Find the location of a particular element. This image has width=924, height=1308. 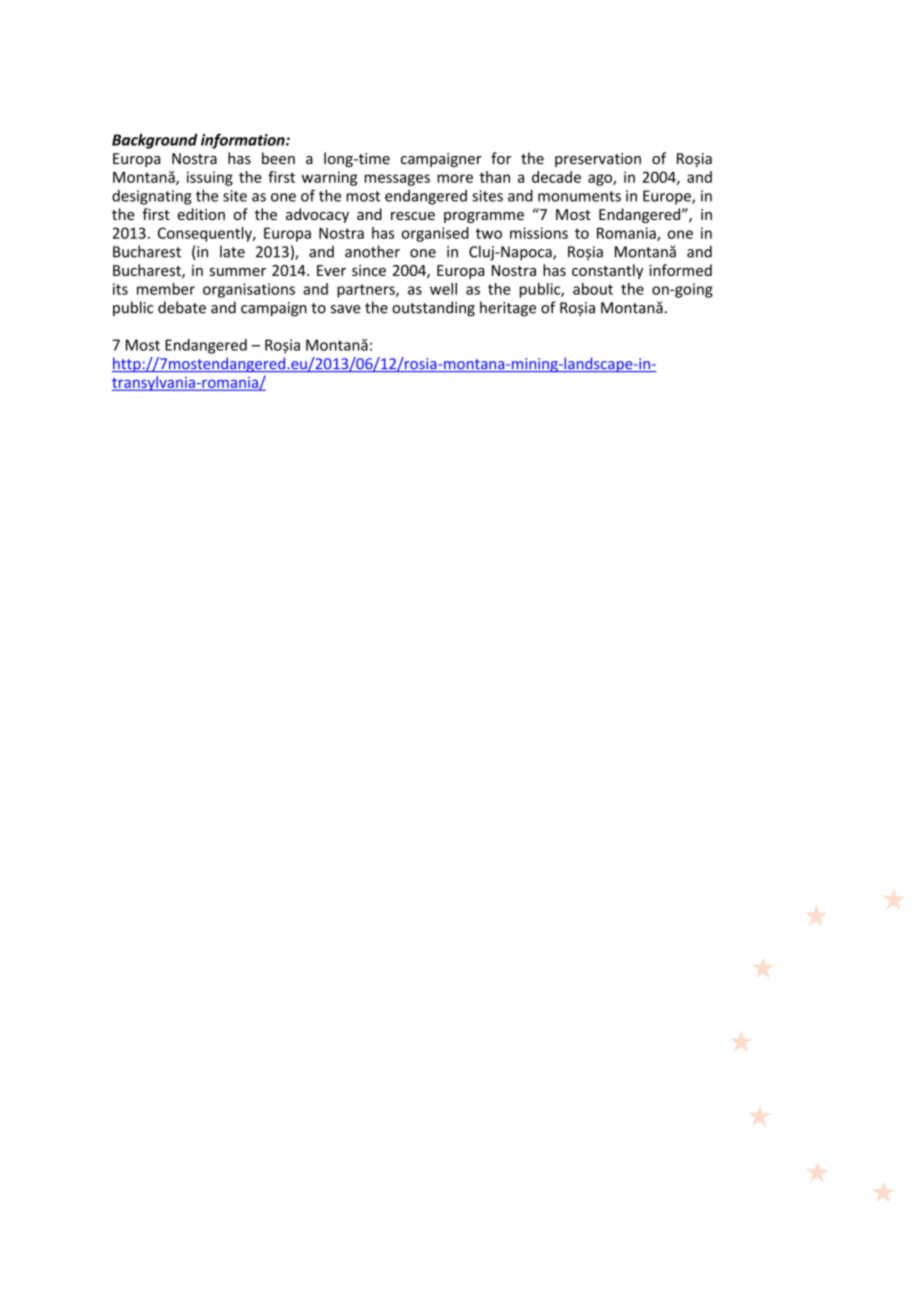

issuing is located at coordinates (210, 178).
